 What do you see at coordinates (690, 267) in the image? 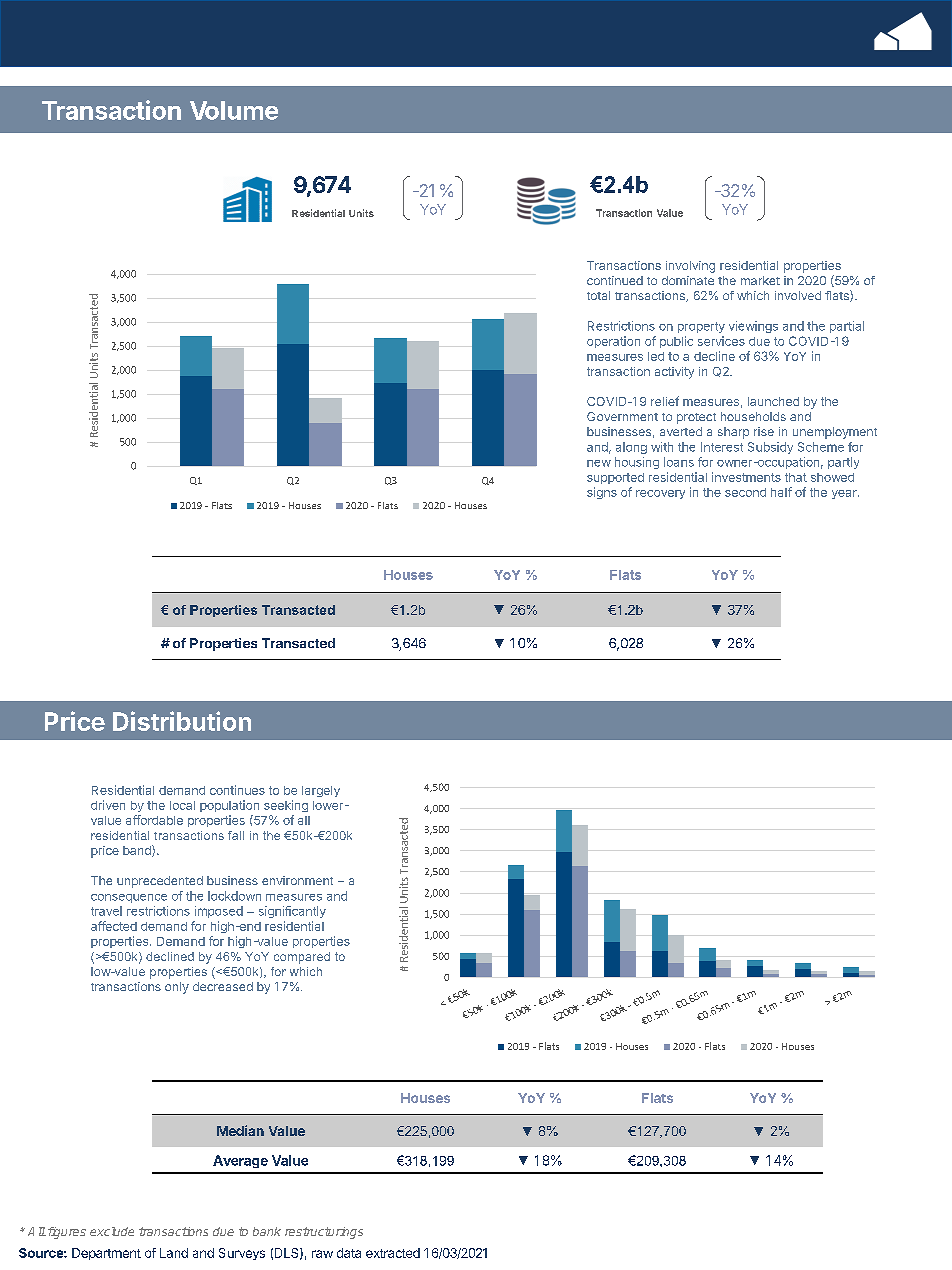
I see `involving` at bounding box center [690, 267].
